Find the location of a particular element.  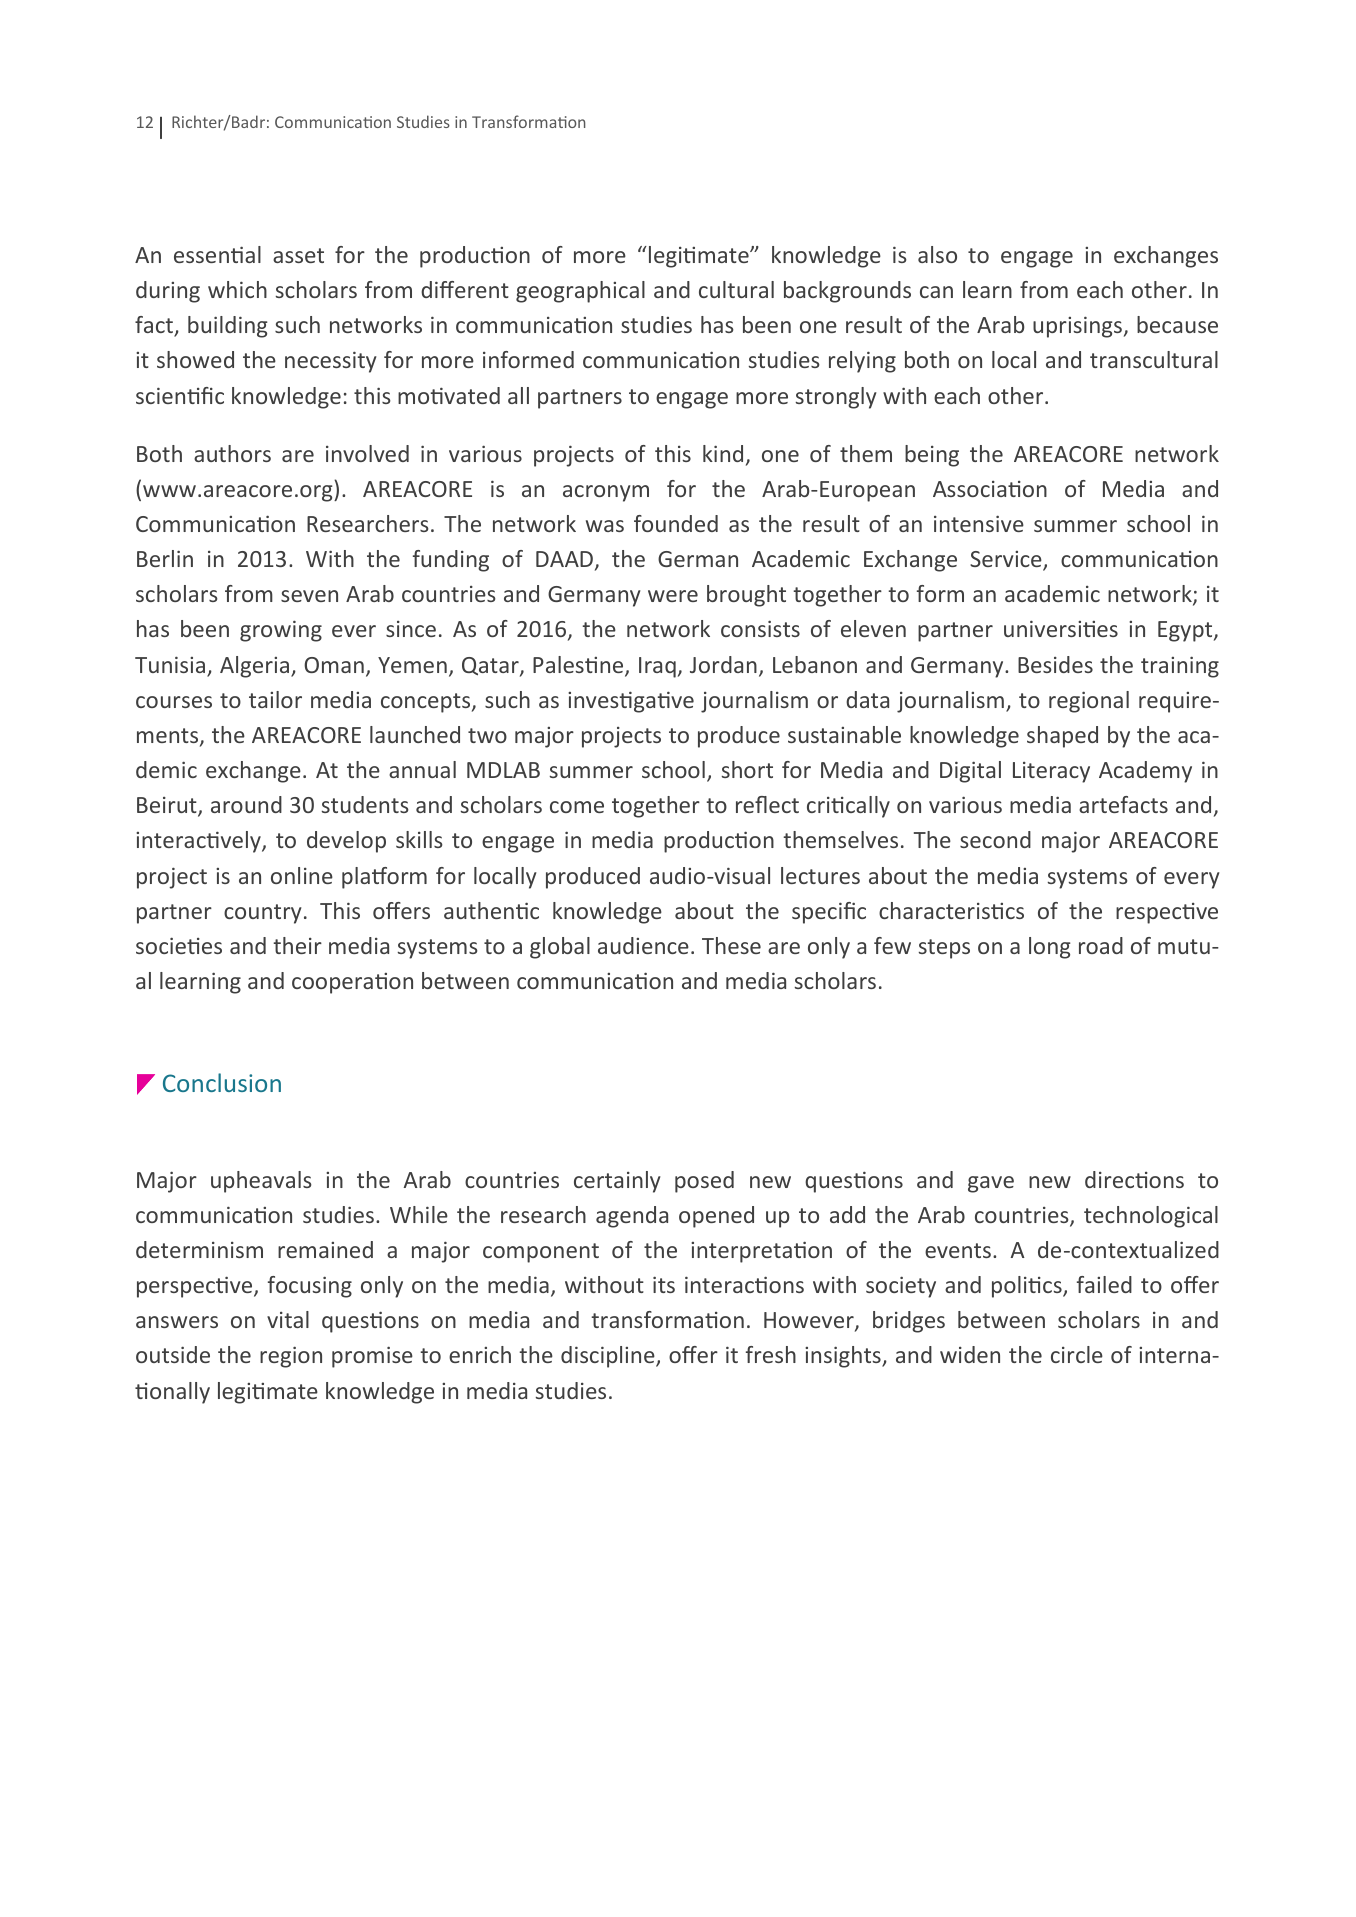

founded is located at coordinates (676, 523).
